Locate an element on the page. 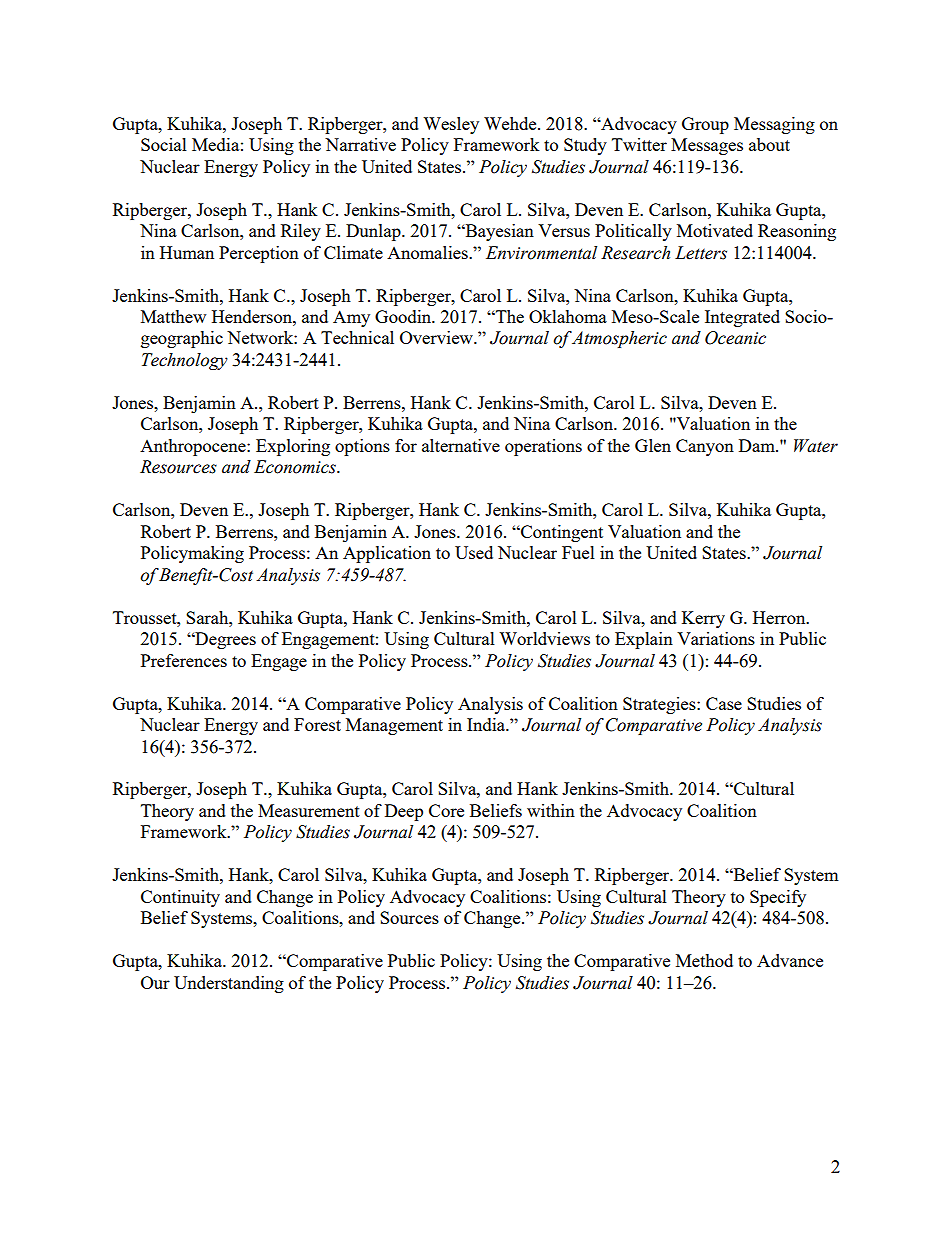 The width and height of the page is (952, 1233). Advance is located at coordinates (790, 960).
